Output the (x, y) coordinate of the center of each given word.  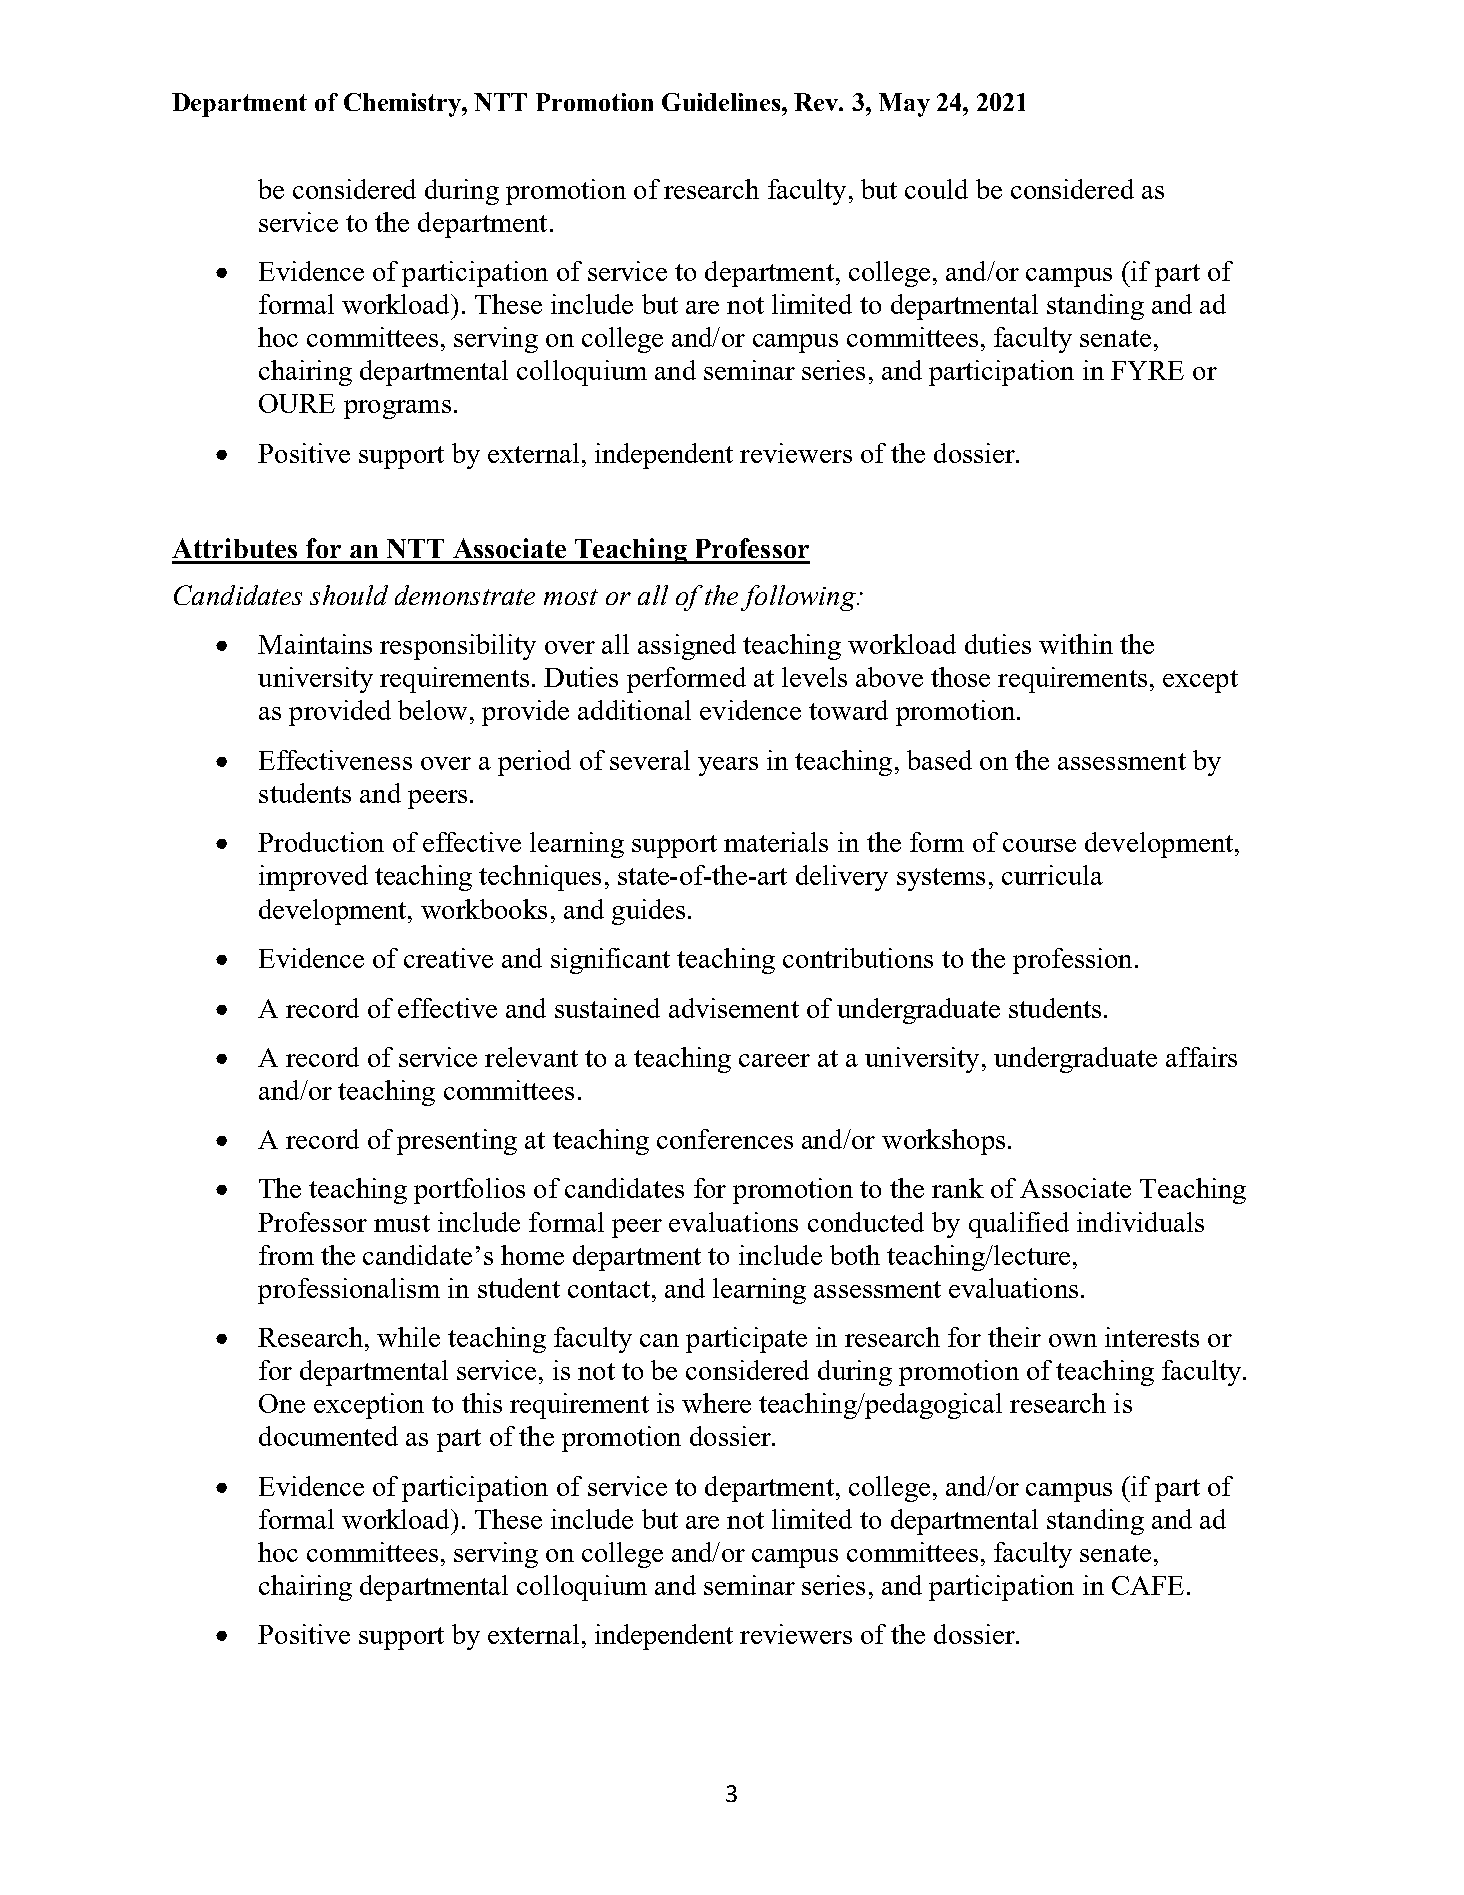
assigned (687, 647)
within (1076, 644)
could (936, 189)
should (349, 595)
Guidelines (722, 102)
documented (328, 1436)
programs (397, 409)
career (774, 1060)
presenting (457, 1142)
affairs (1201, 1057)
